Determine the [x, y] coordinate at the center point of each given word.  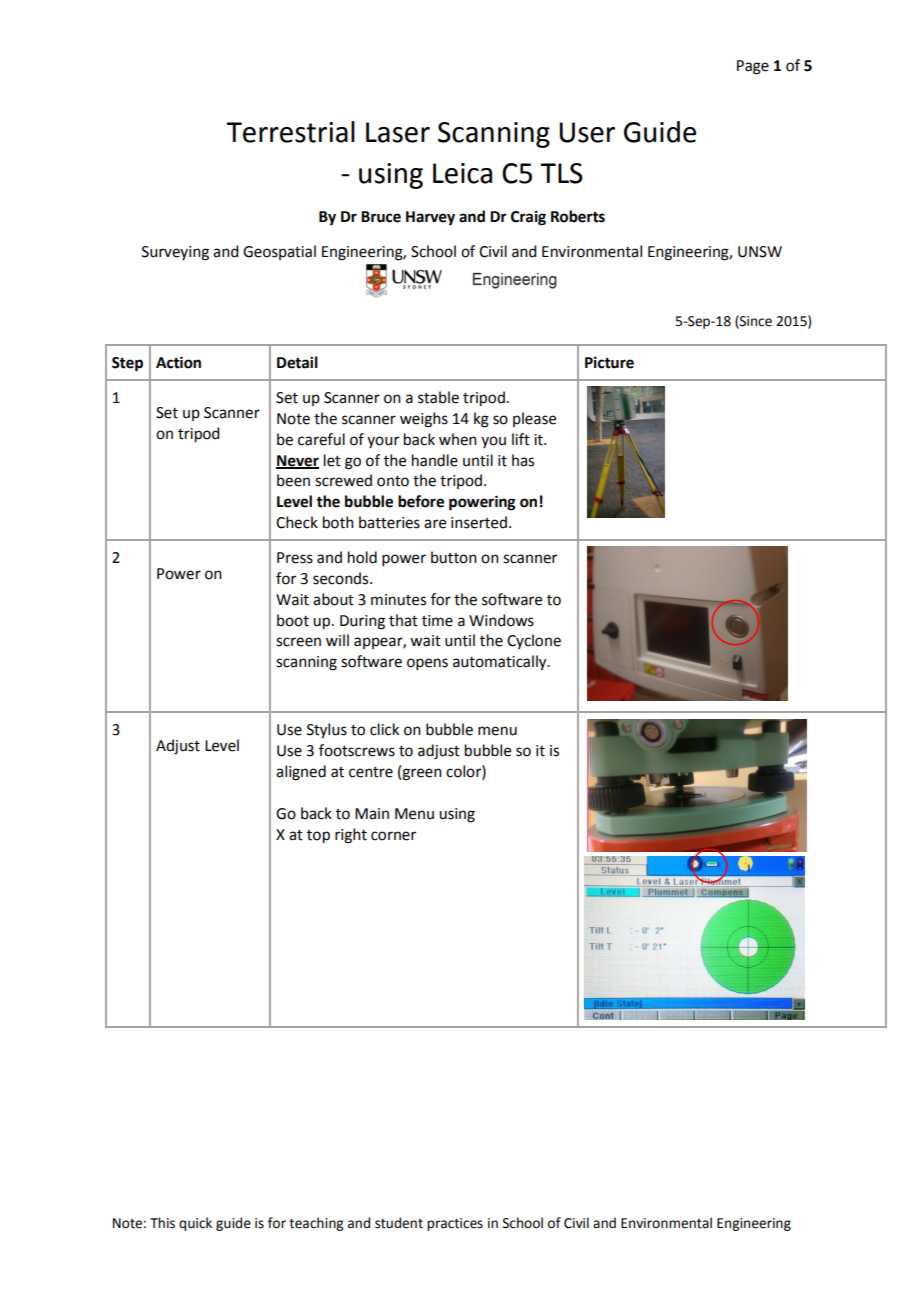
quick [195, 1224]
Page [753, 67]
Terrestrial [290, 132]
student [399, 1223]
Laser [398, 132]
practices [455, 1224]
